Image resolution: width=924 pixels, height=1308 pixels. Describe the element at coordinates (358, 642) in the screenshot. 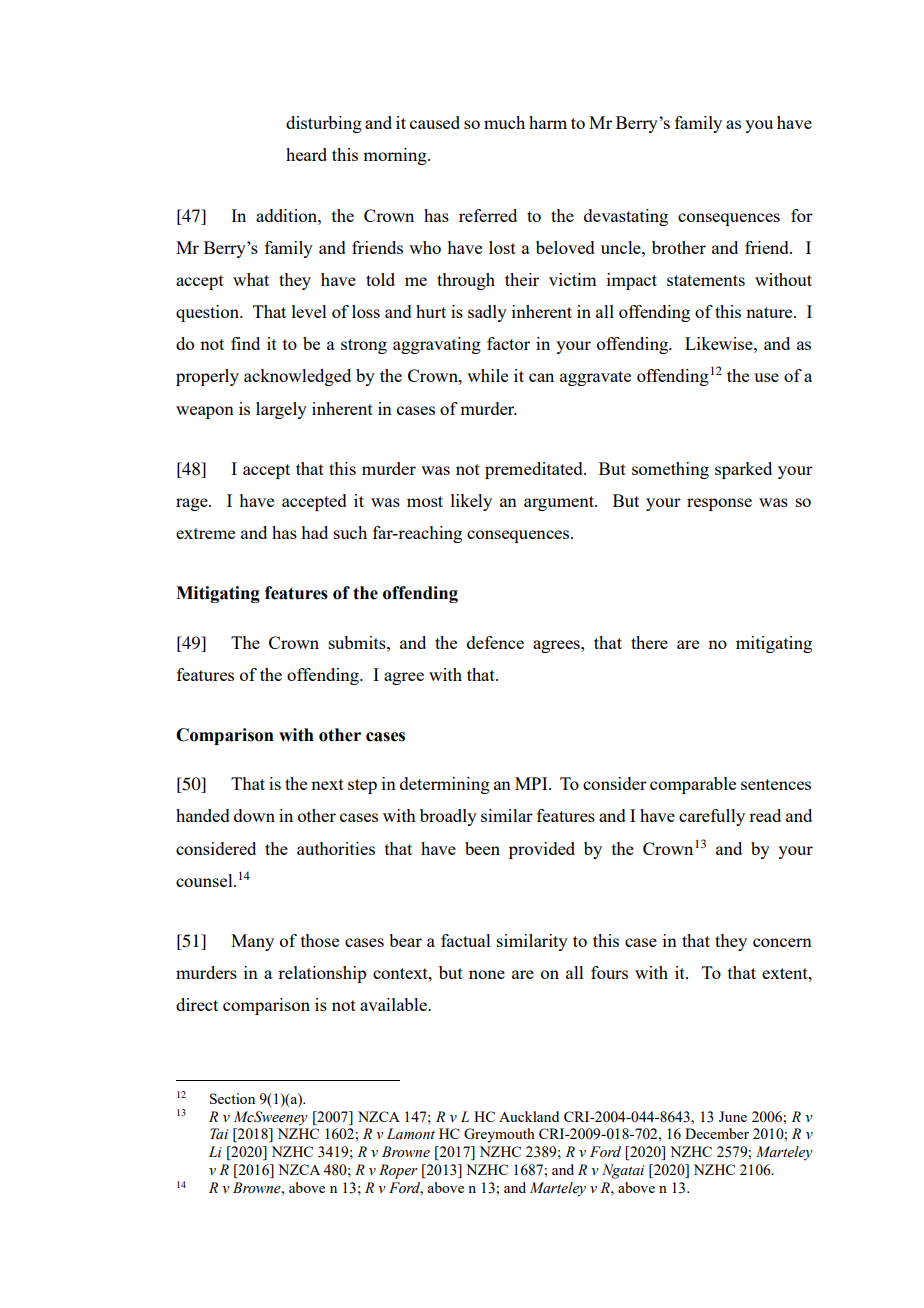

I see `submits` at that location.
